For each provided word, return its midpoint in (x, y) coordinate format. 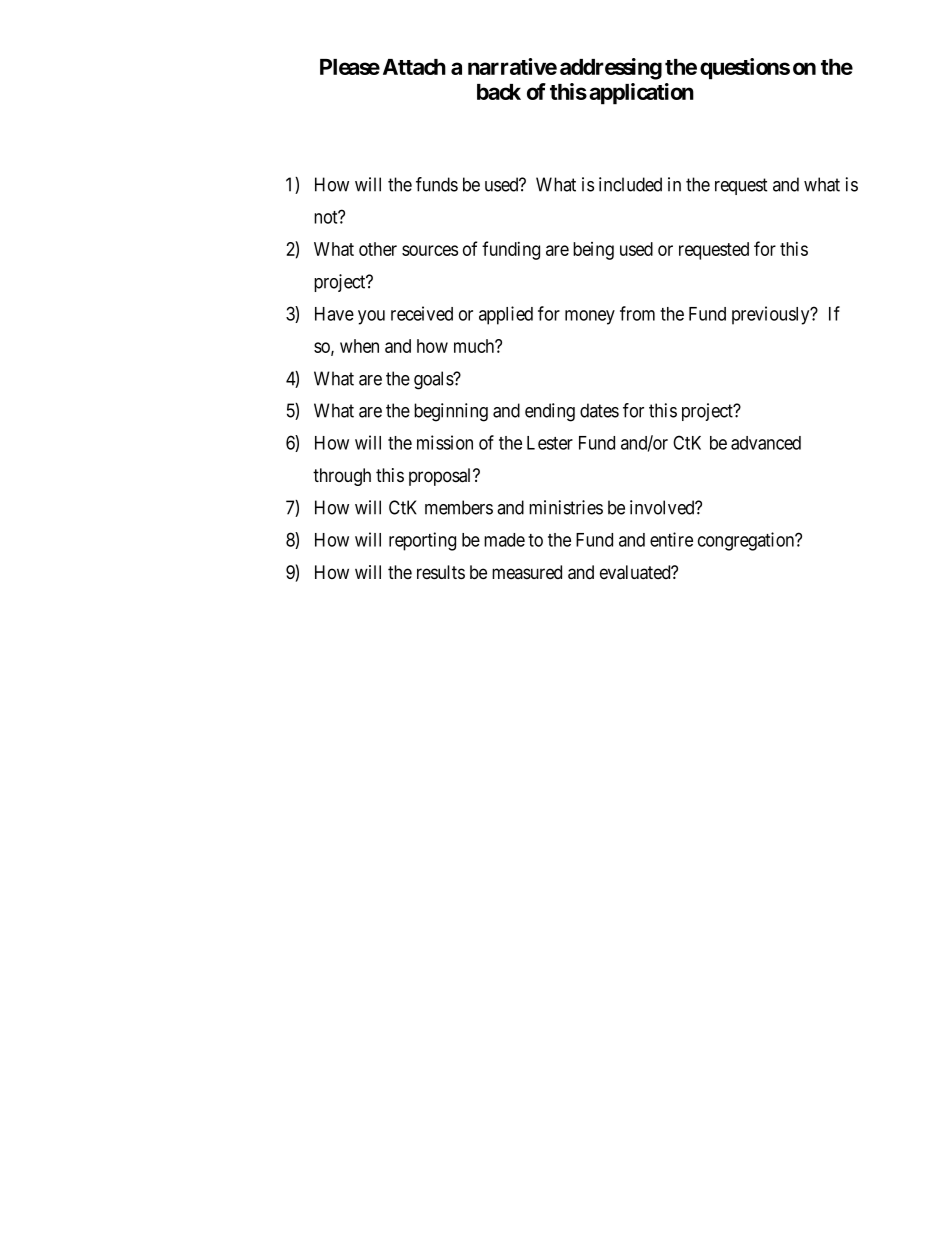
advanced (766, 443)
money (590, 317)
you (371, 317)
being (593, 251)
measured (527, 572)
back (499, 92)
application (641, 94)
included (630, 184)
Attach (414, 67)
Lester (550, 443)
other (378, 249)
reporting (422, 541)
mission (445, 442)
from (637, 313)
